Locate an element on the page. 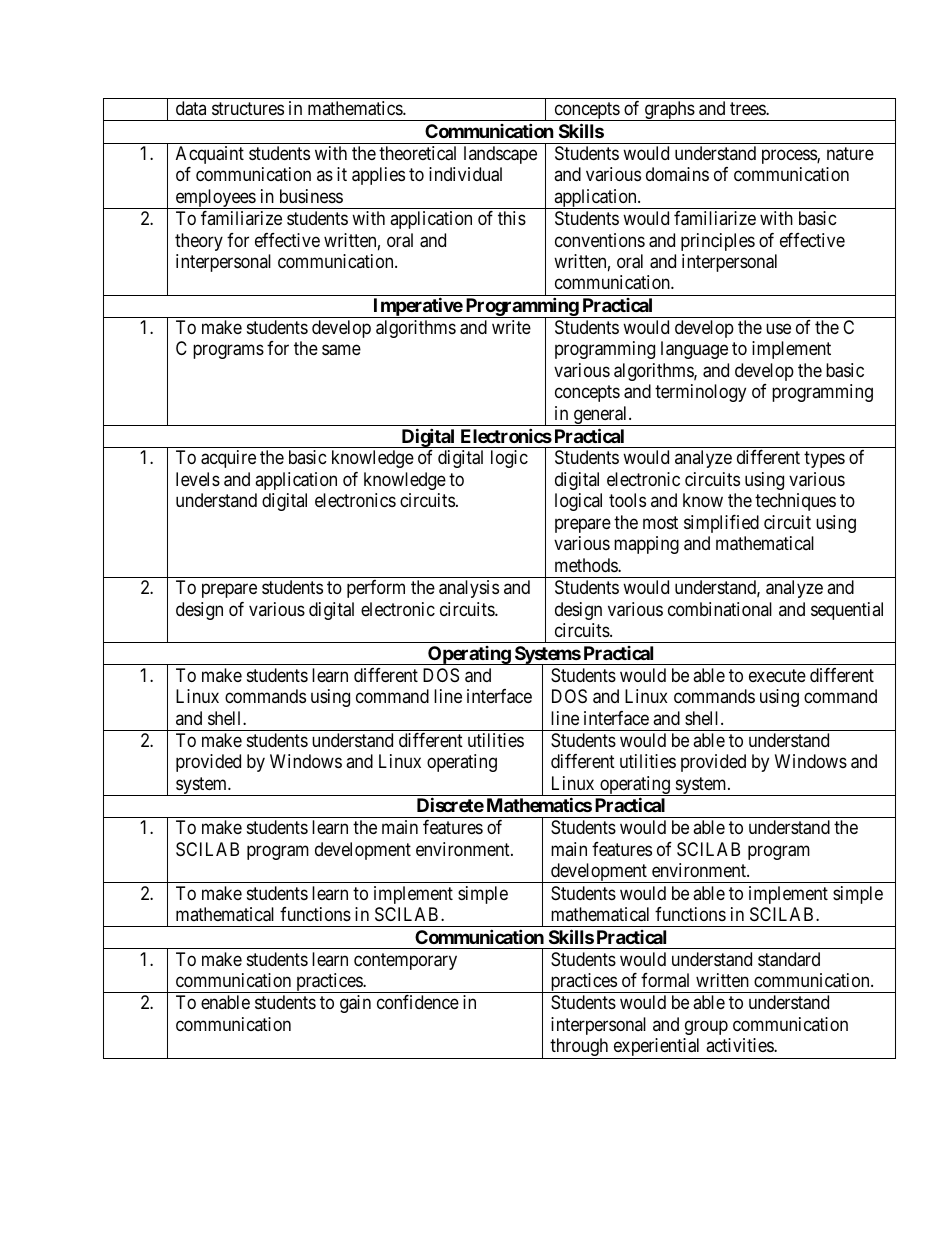 The image size is (952, 1233). standard is located at coordinates (789, 959).
